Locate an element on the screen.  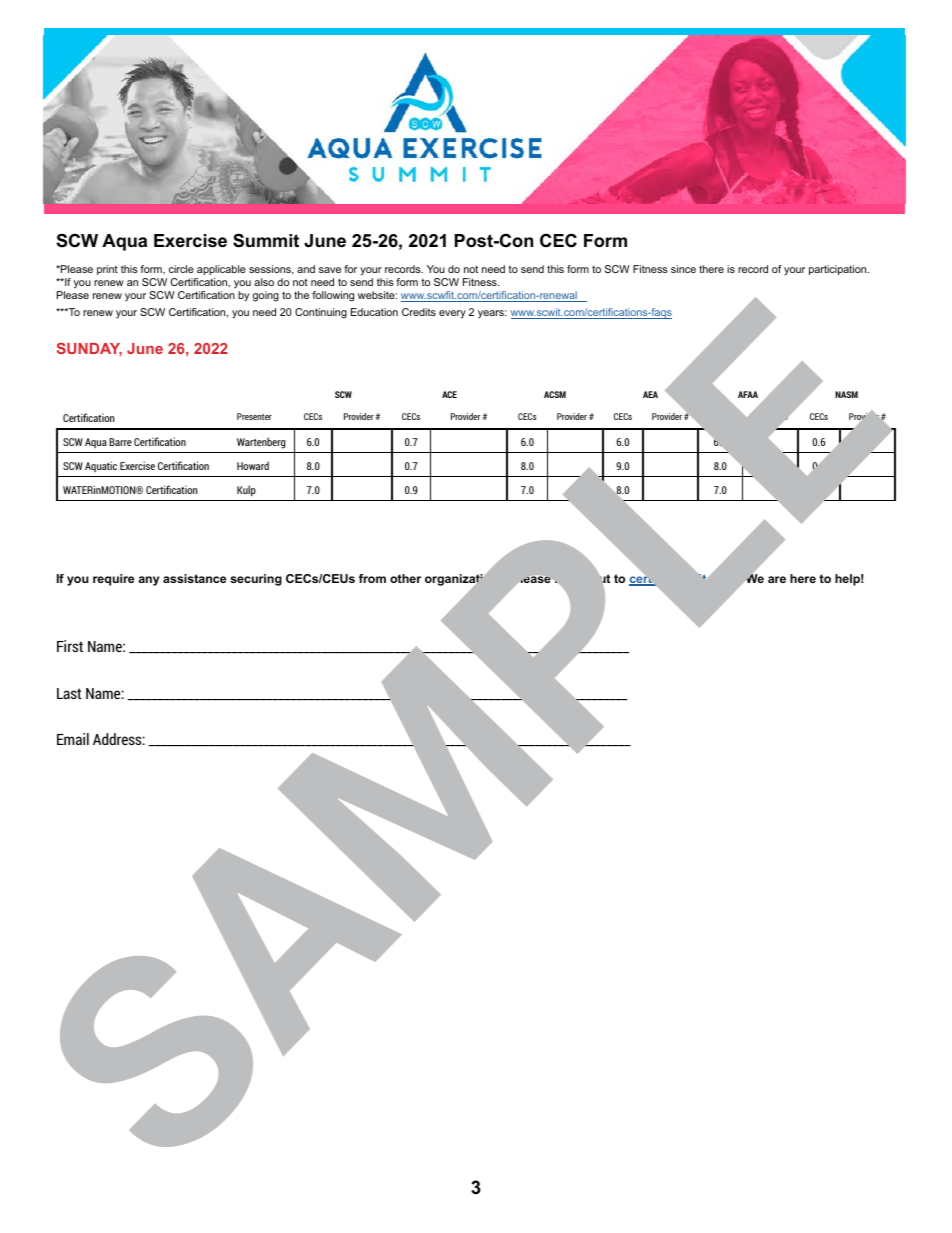
save is located at coordinates (330, 270).
